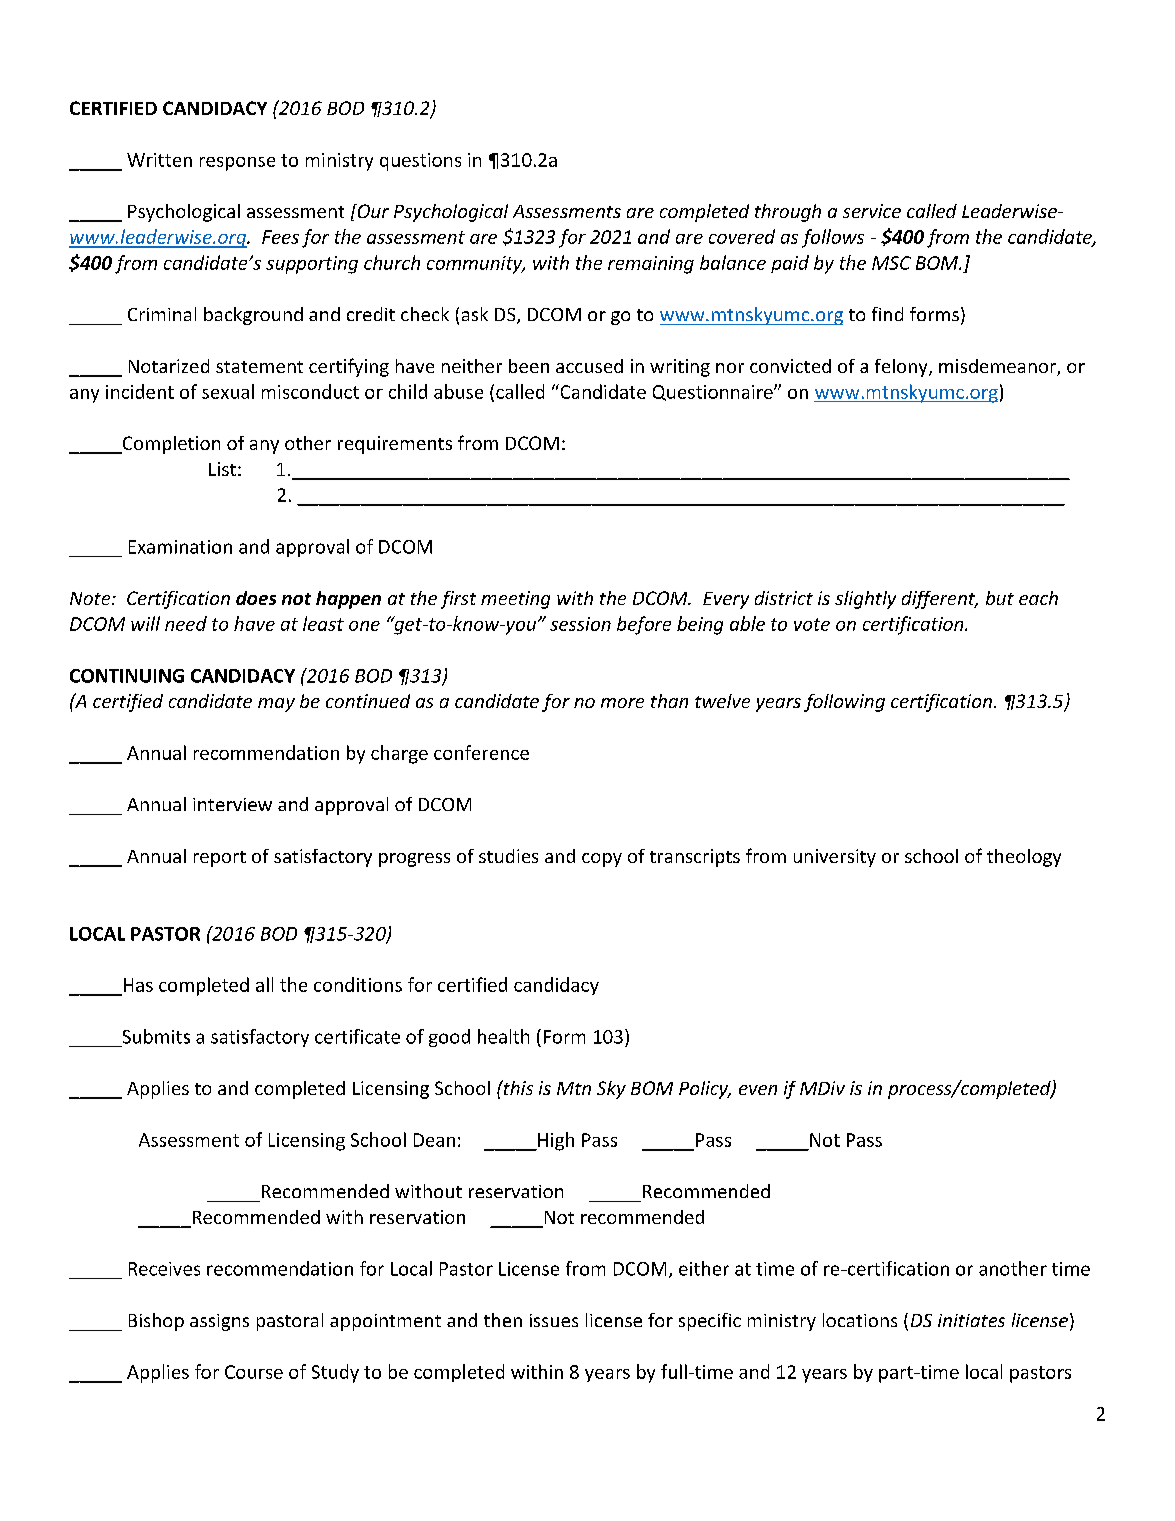 Image resolution: width=1175 pixels, height=1521 pixels. What do you see at coordinates (554, 1320) in the page?
I see `issues` at bounding box center [554, 1320].
